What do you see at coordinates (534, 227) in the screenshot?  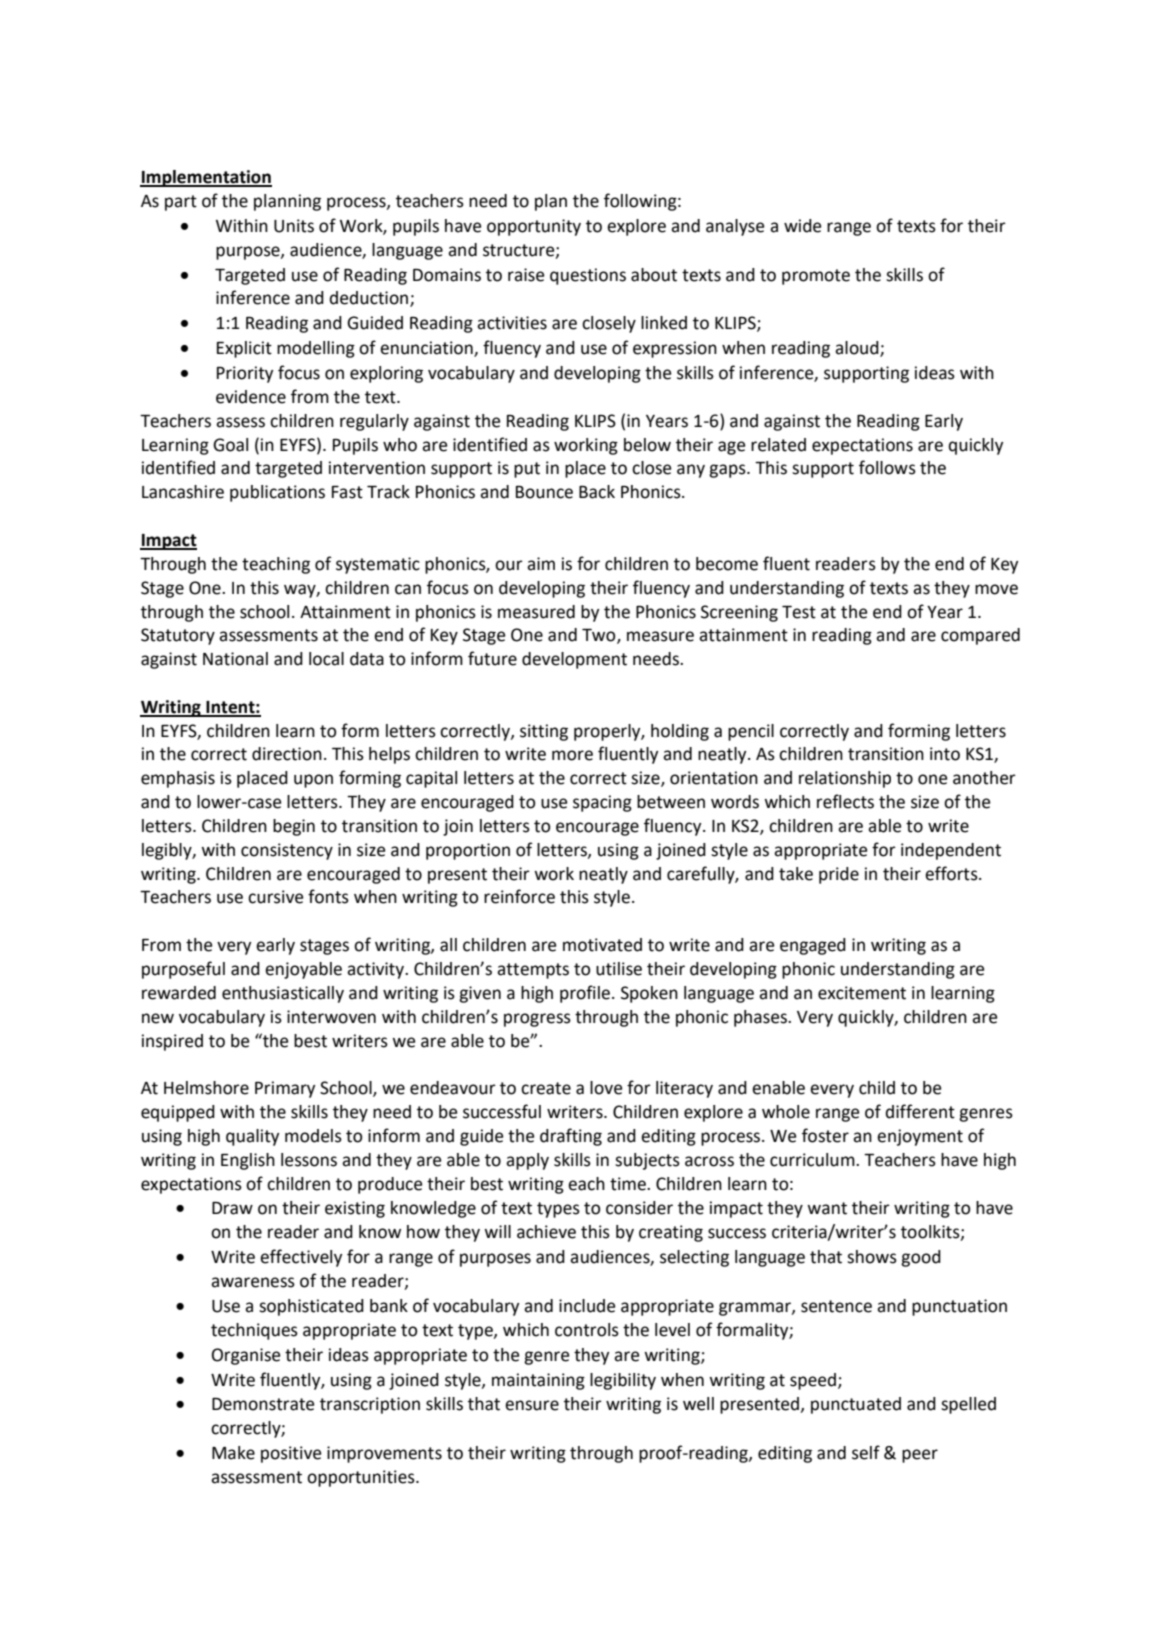 I see `opportunity` at bounding box center [534, 227].
